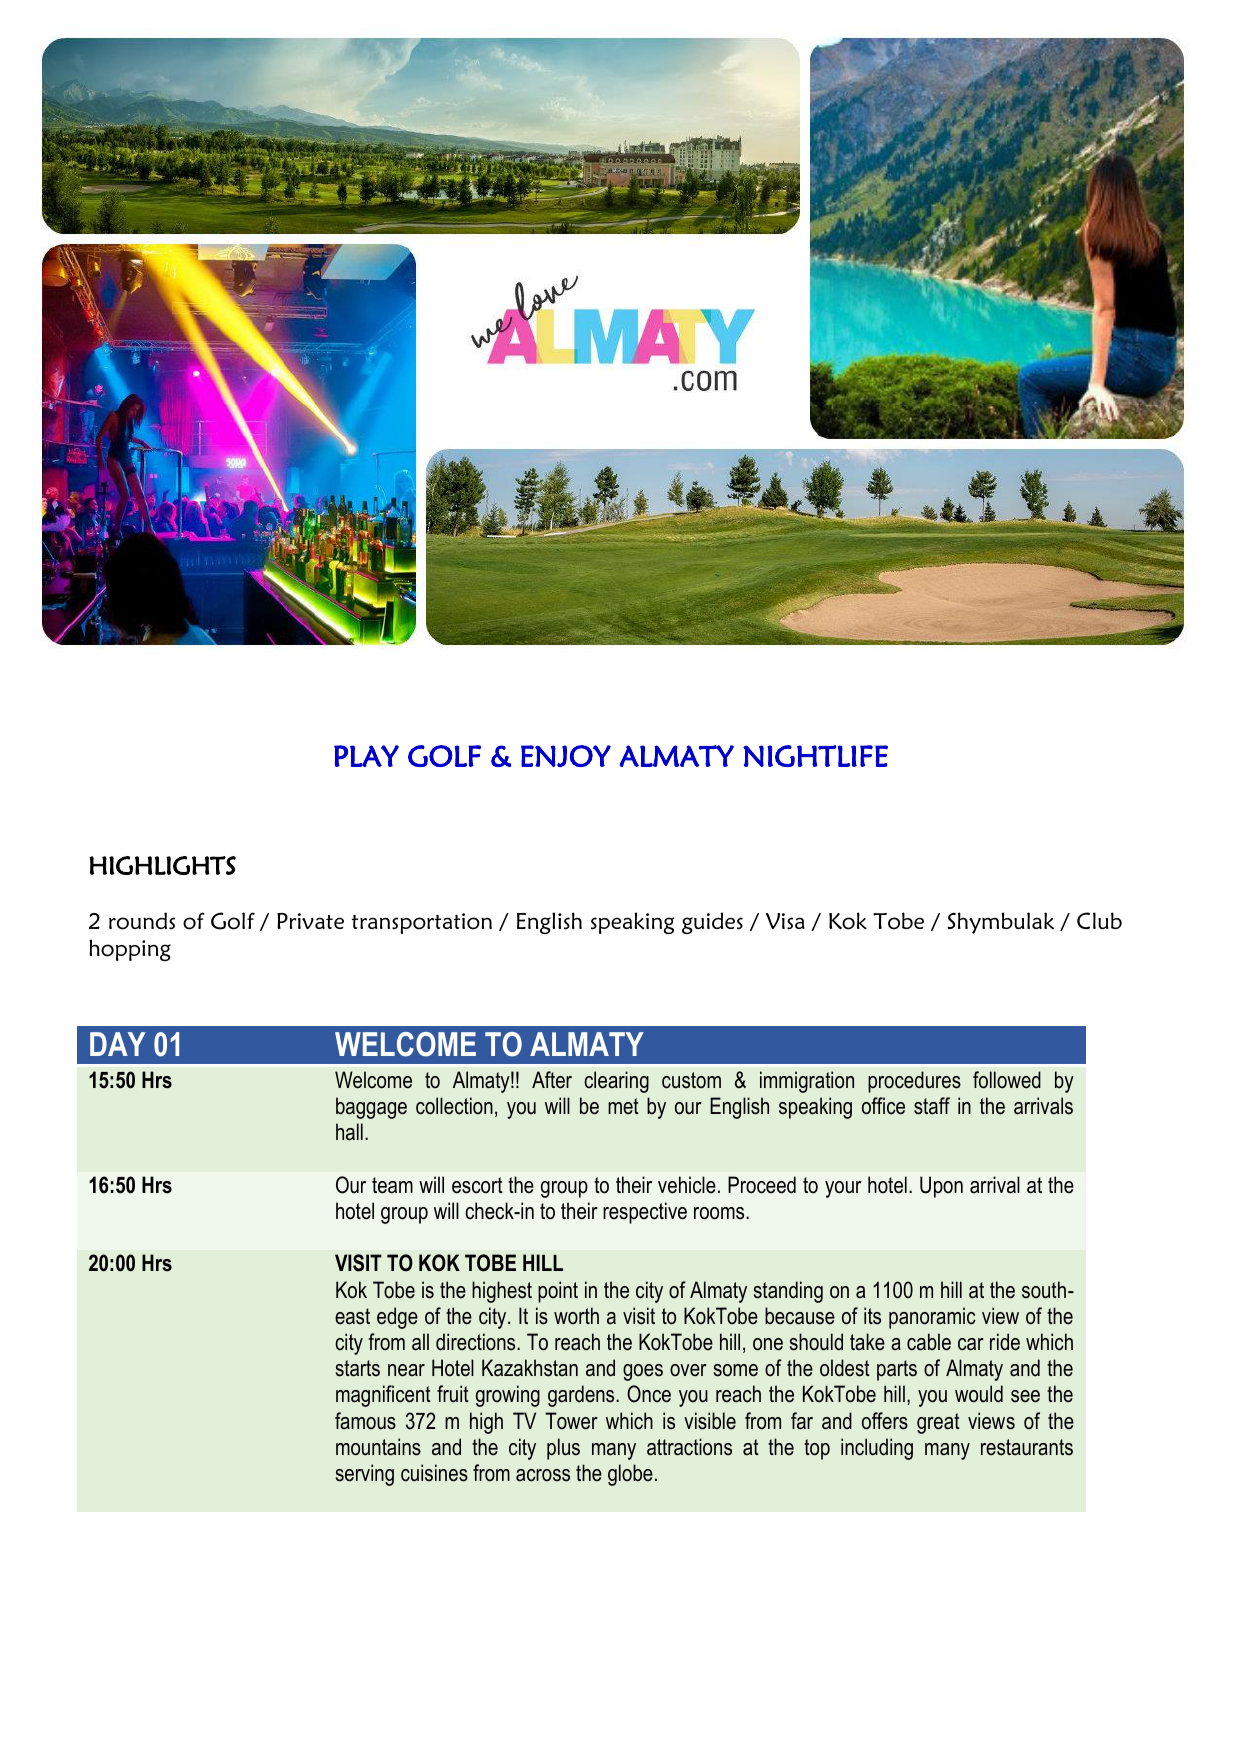  I want to click on DAY, so click(118, 1044).
